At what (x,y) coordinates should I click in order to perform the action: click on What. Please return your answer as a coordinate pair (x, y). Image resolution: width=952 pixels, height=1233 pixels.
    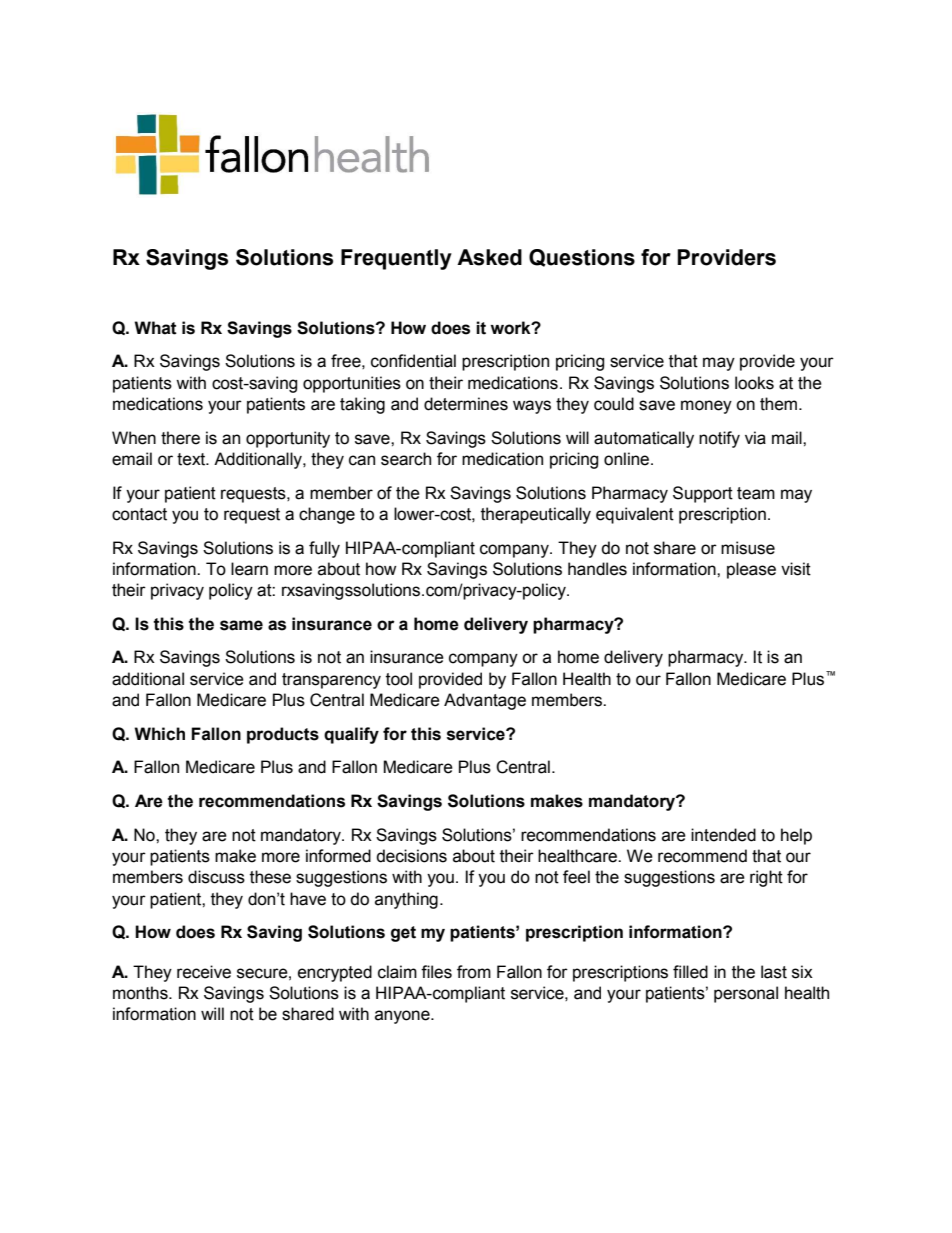
    Looking at the image, I should click on (155, 328).
